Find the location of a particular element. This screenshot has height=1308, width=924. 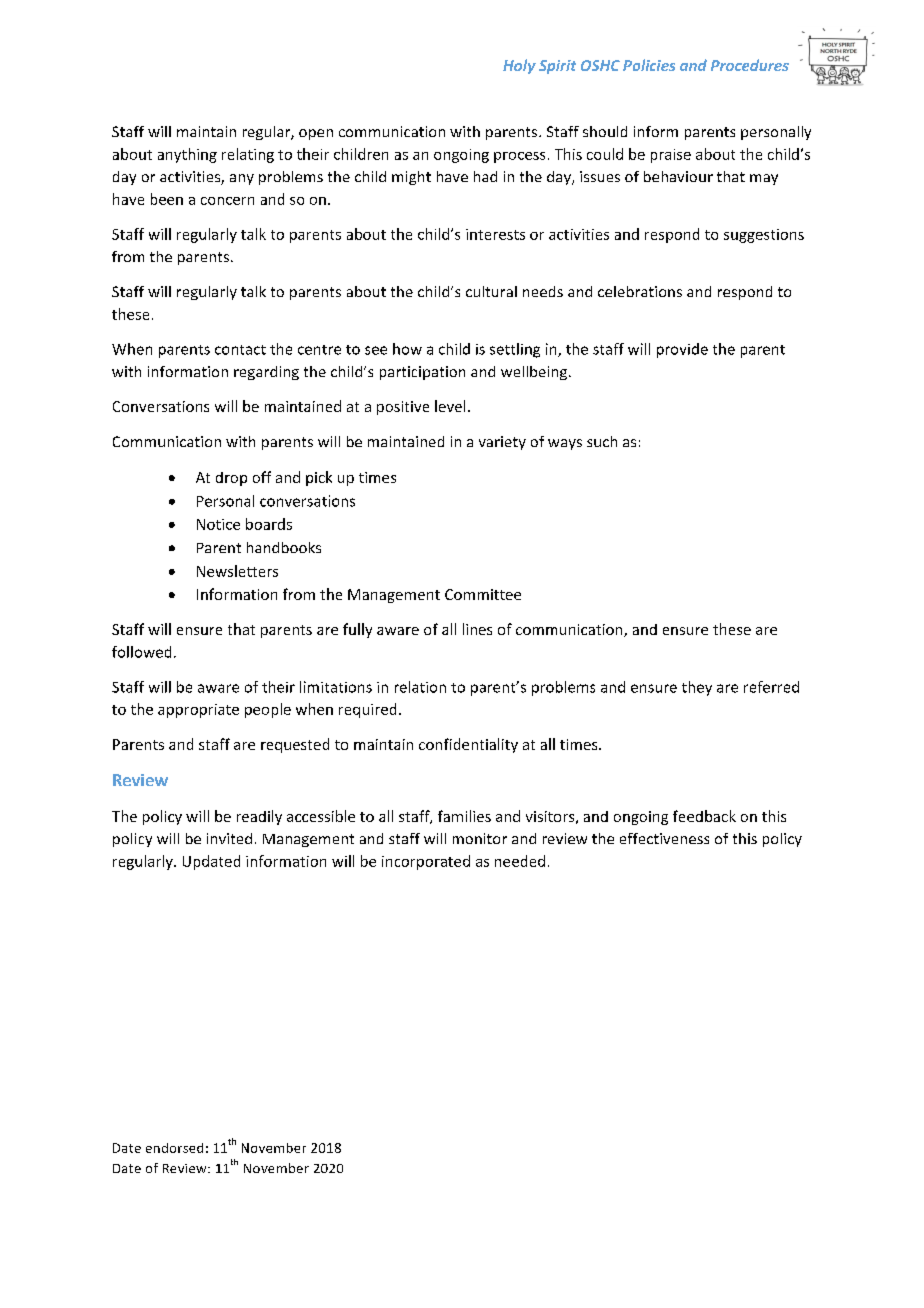

endorsed is located at coordinates (174, 1148).
